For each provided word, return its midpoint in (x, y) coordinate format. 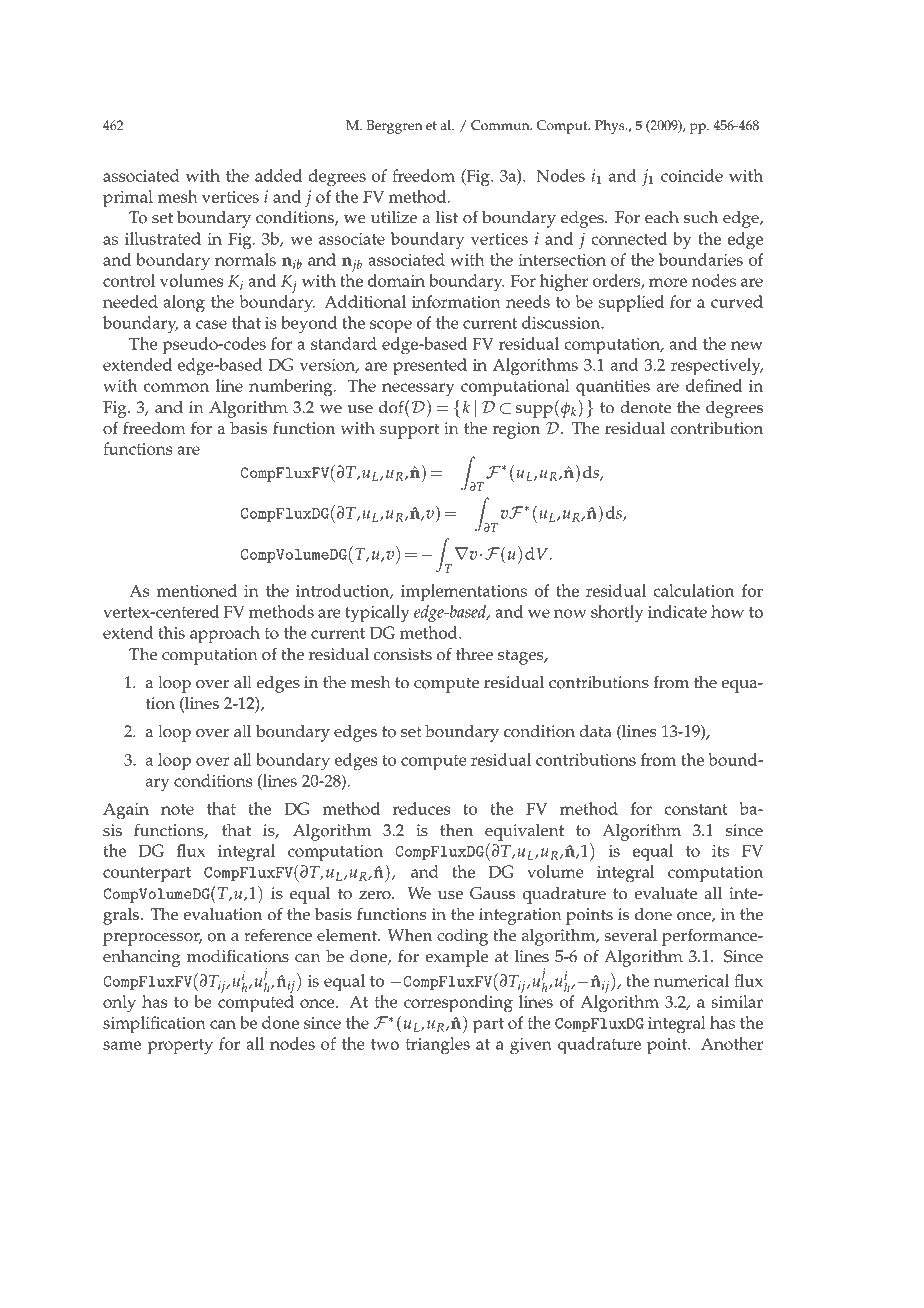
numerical (691, 980)
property (180, 1047)
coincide (692, 175)
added (278, 175)
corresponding (458, 1004)
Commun (501, 125)
